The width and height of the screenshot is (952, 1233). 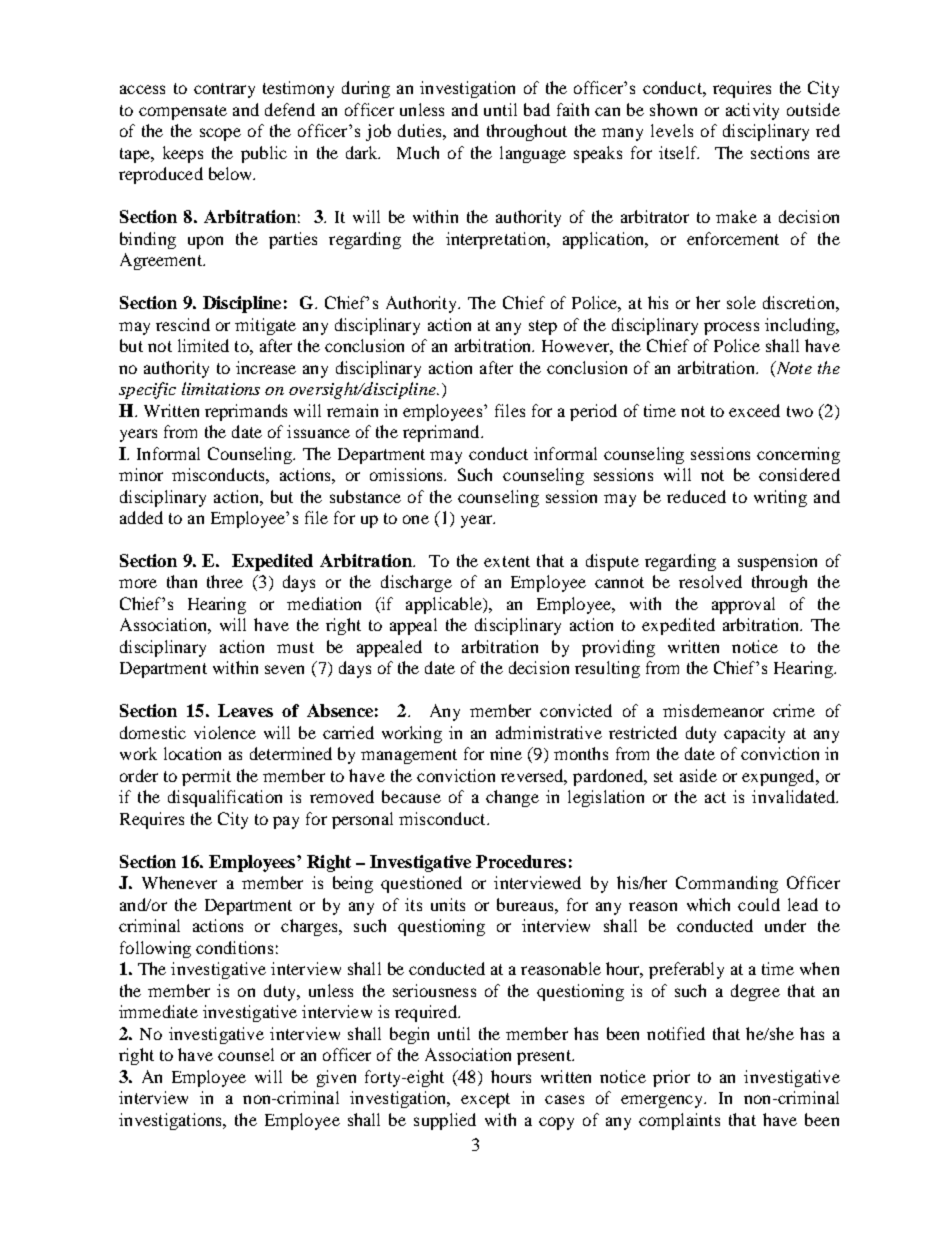 What do you see at coordinates (793, 367) in the screenshot?
I see `Note` at bounding box center [793, 367].
